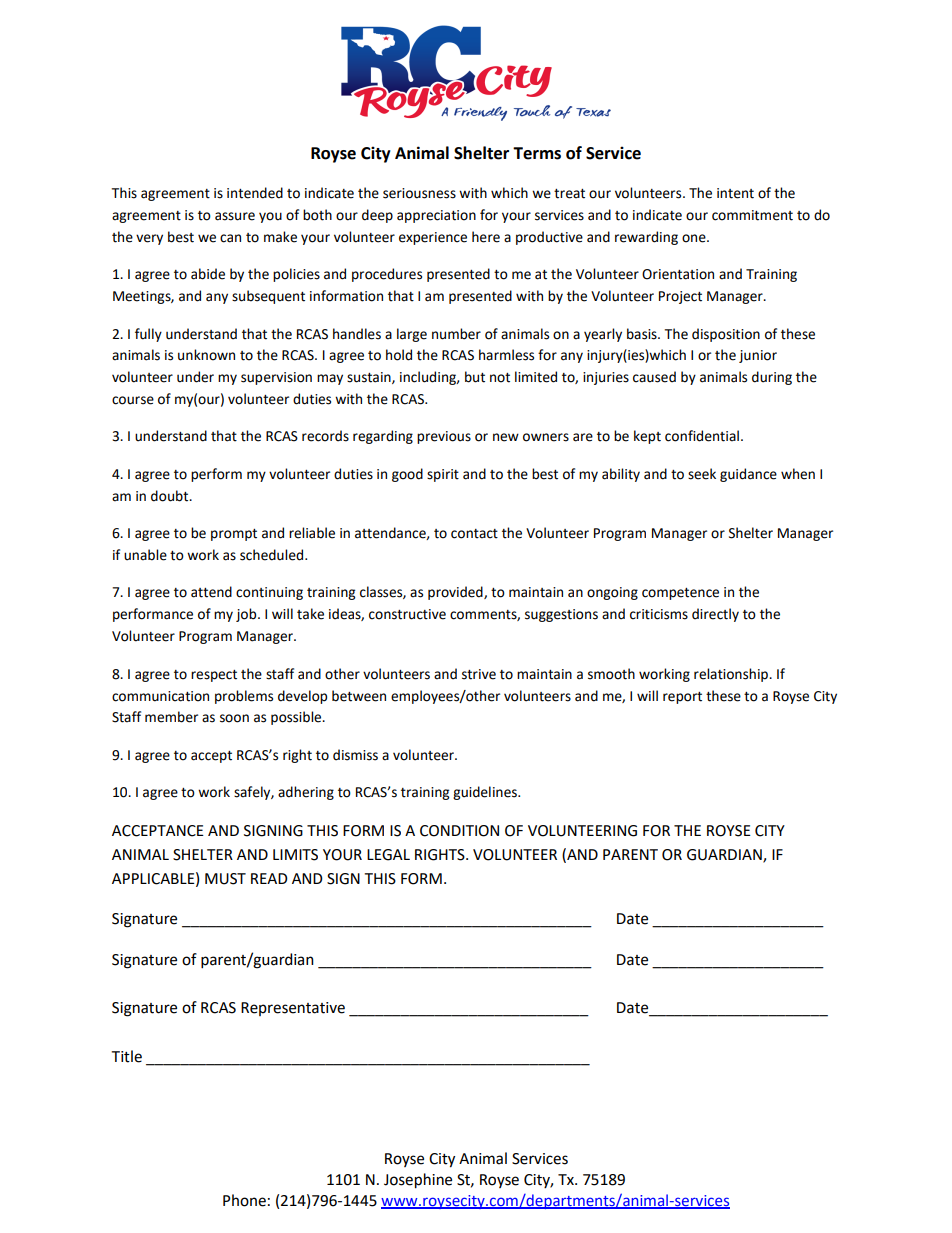 The image size is (952, 1233). I want to click on Josephine, so click(418, 1181).
